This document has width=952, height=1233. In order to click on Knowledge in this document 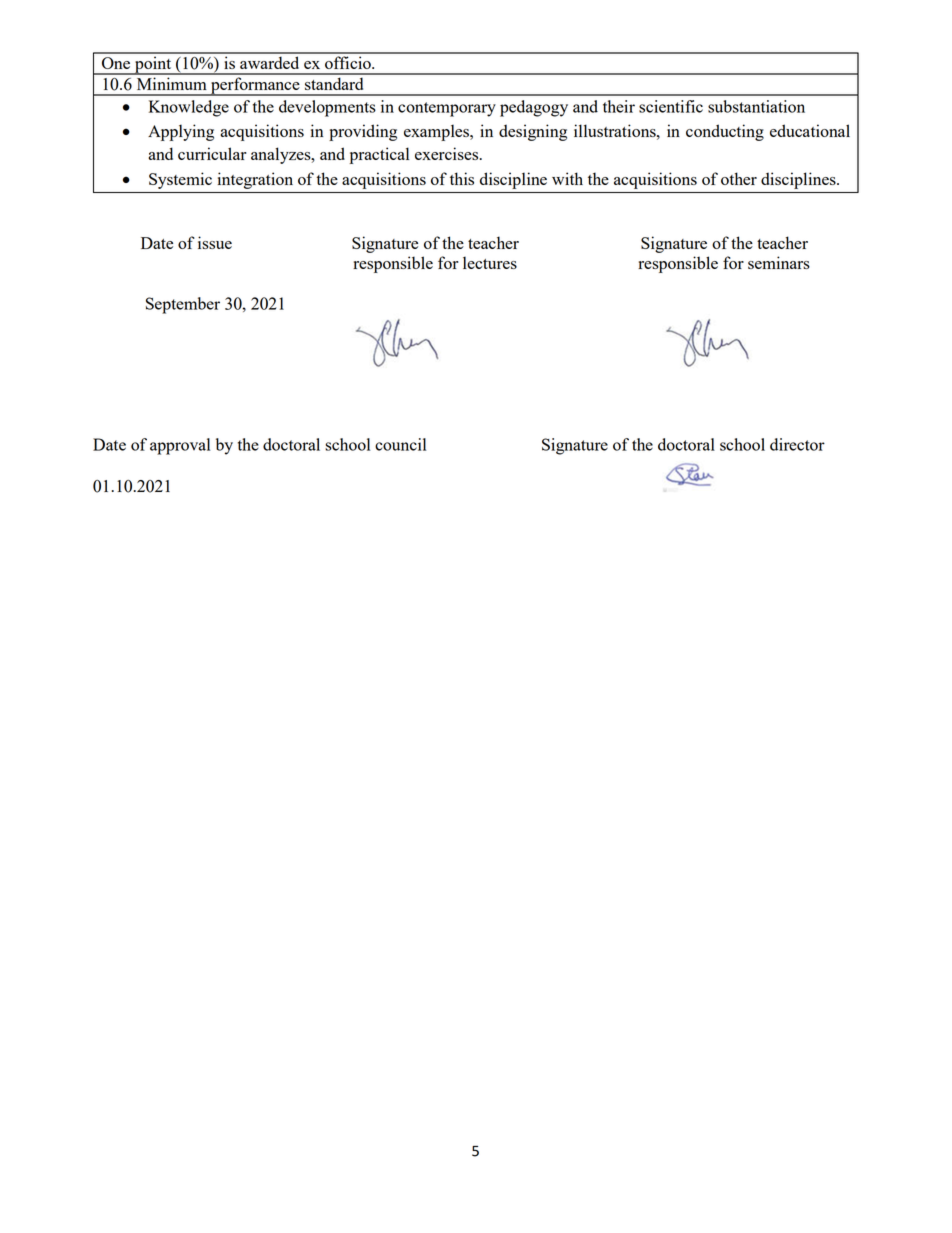, I will do `click(189, 108)`.
